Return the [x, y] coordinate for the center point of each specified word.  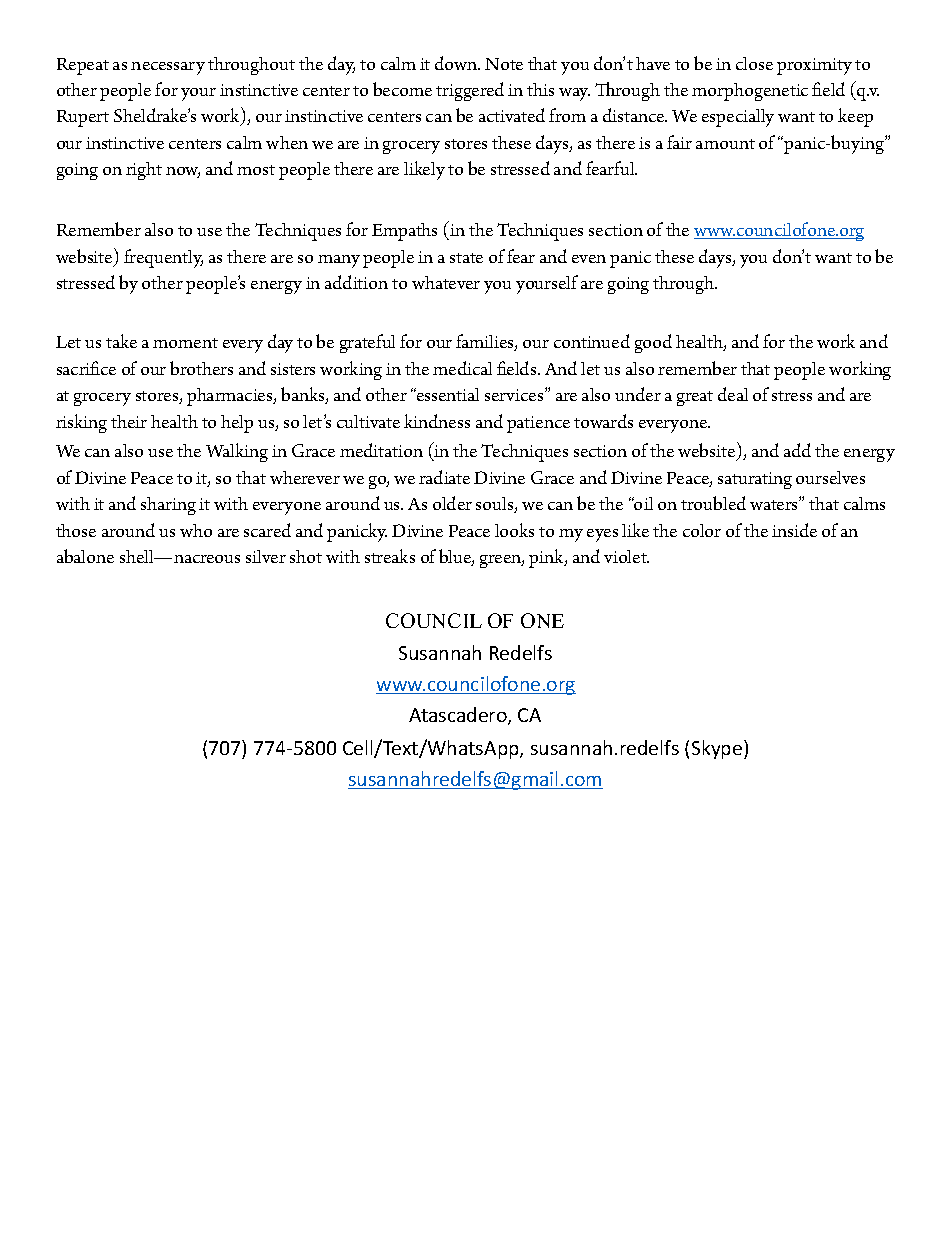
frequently [163, 258]
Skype [718, 749]
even [589, 259]
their [129, 421]
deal [733, 394]
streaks [390, 556]
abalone [85, 556]
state [466, 258]
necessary [168, 68]
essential [447, 394]
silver [266, 556]
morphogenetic [750, 92]
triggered [470, 91]
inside [794, 530]
